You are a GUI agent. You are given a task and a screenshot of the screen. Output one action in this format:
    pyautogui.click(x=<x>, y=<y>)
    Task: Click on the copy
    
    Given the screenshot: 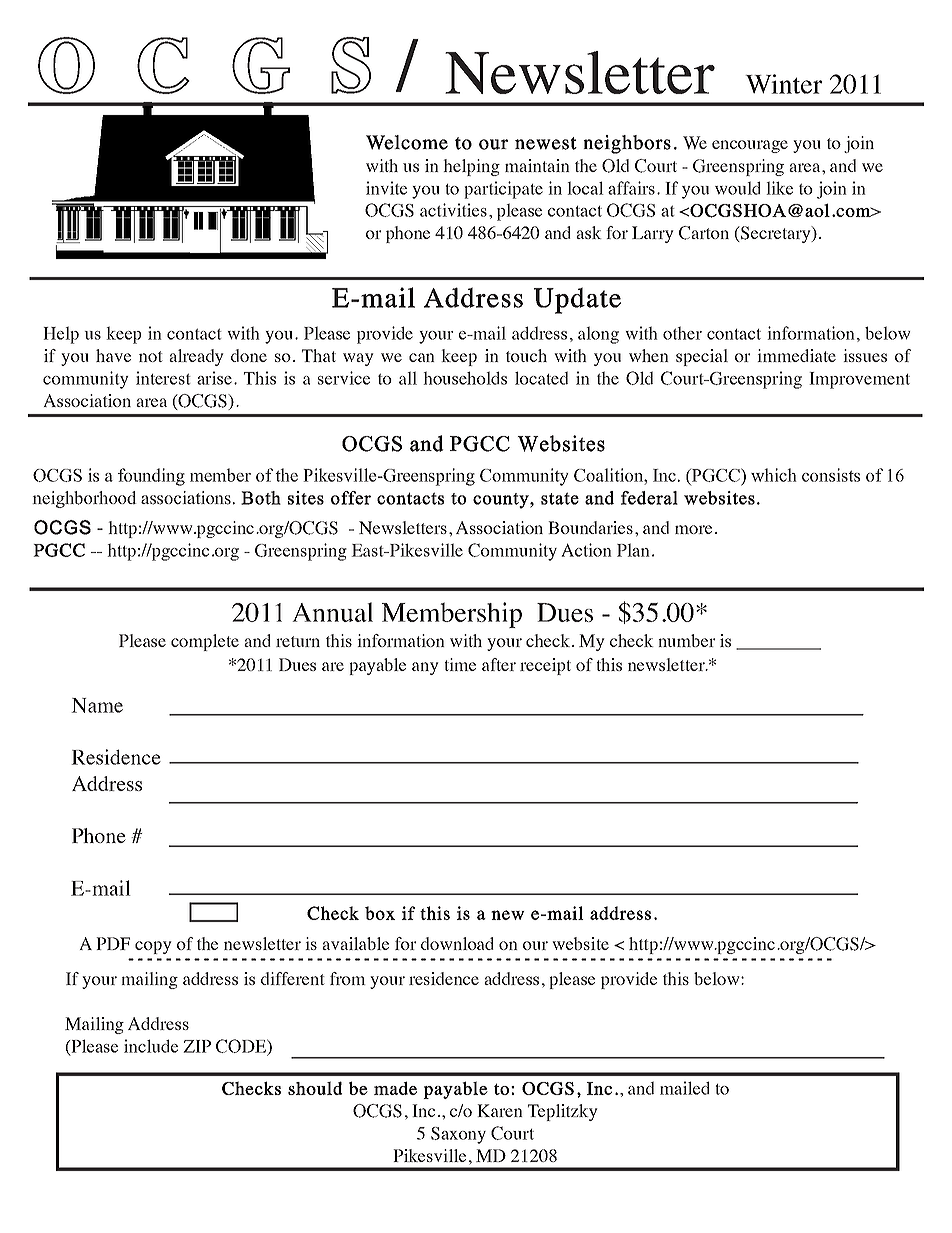 What is the action you would take?
    pyautogui.click(x=153, y=947)
